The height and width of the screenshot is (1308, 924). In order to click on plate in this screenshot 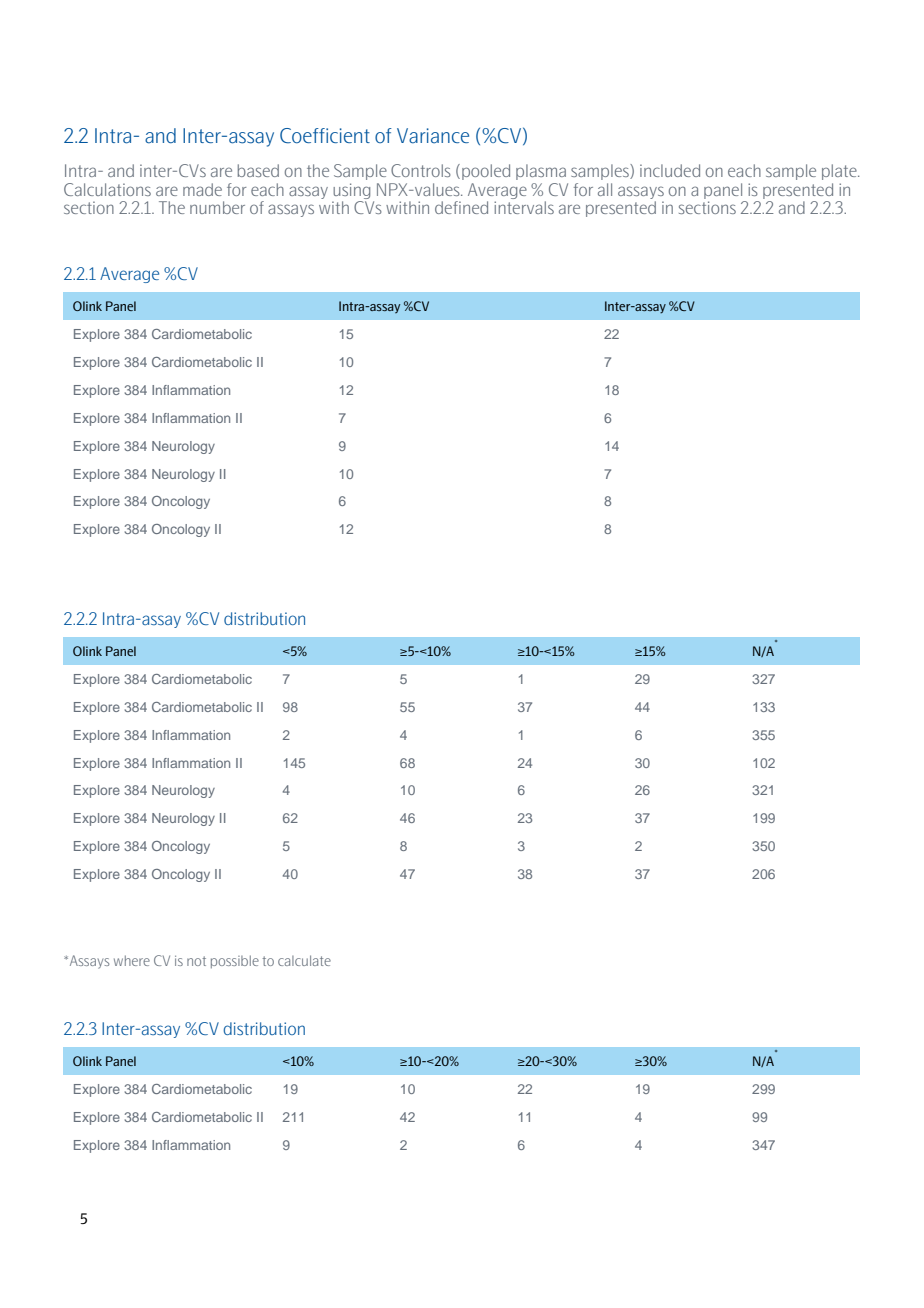, I will do `click(840, 172)`.
